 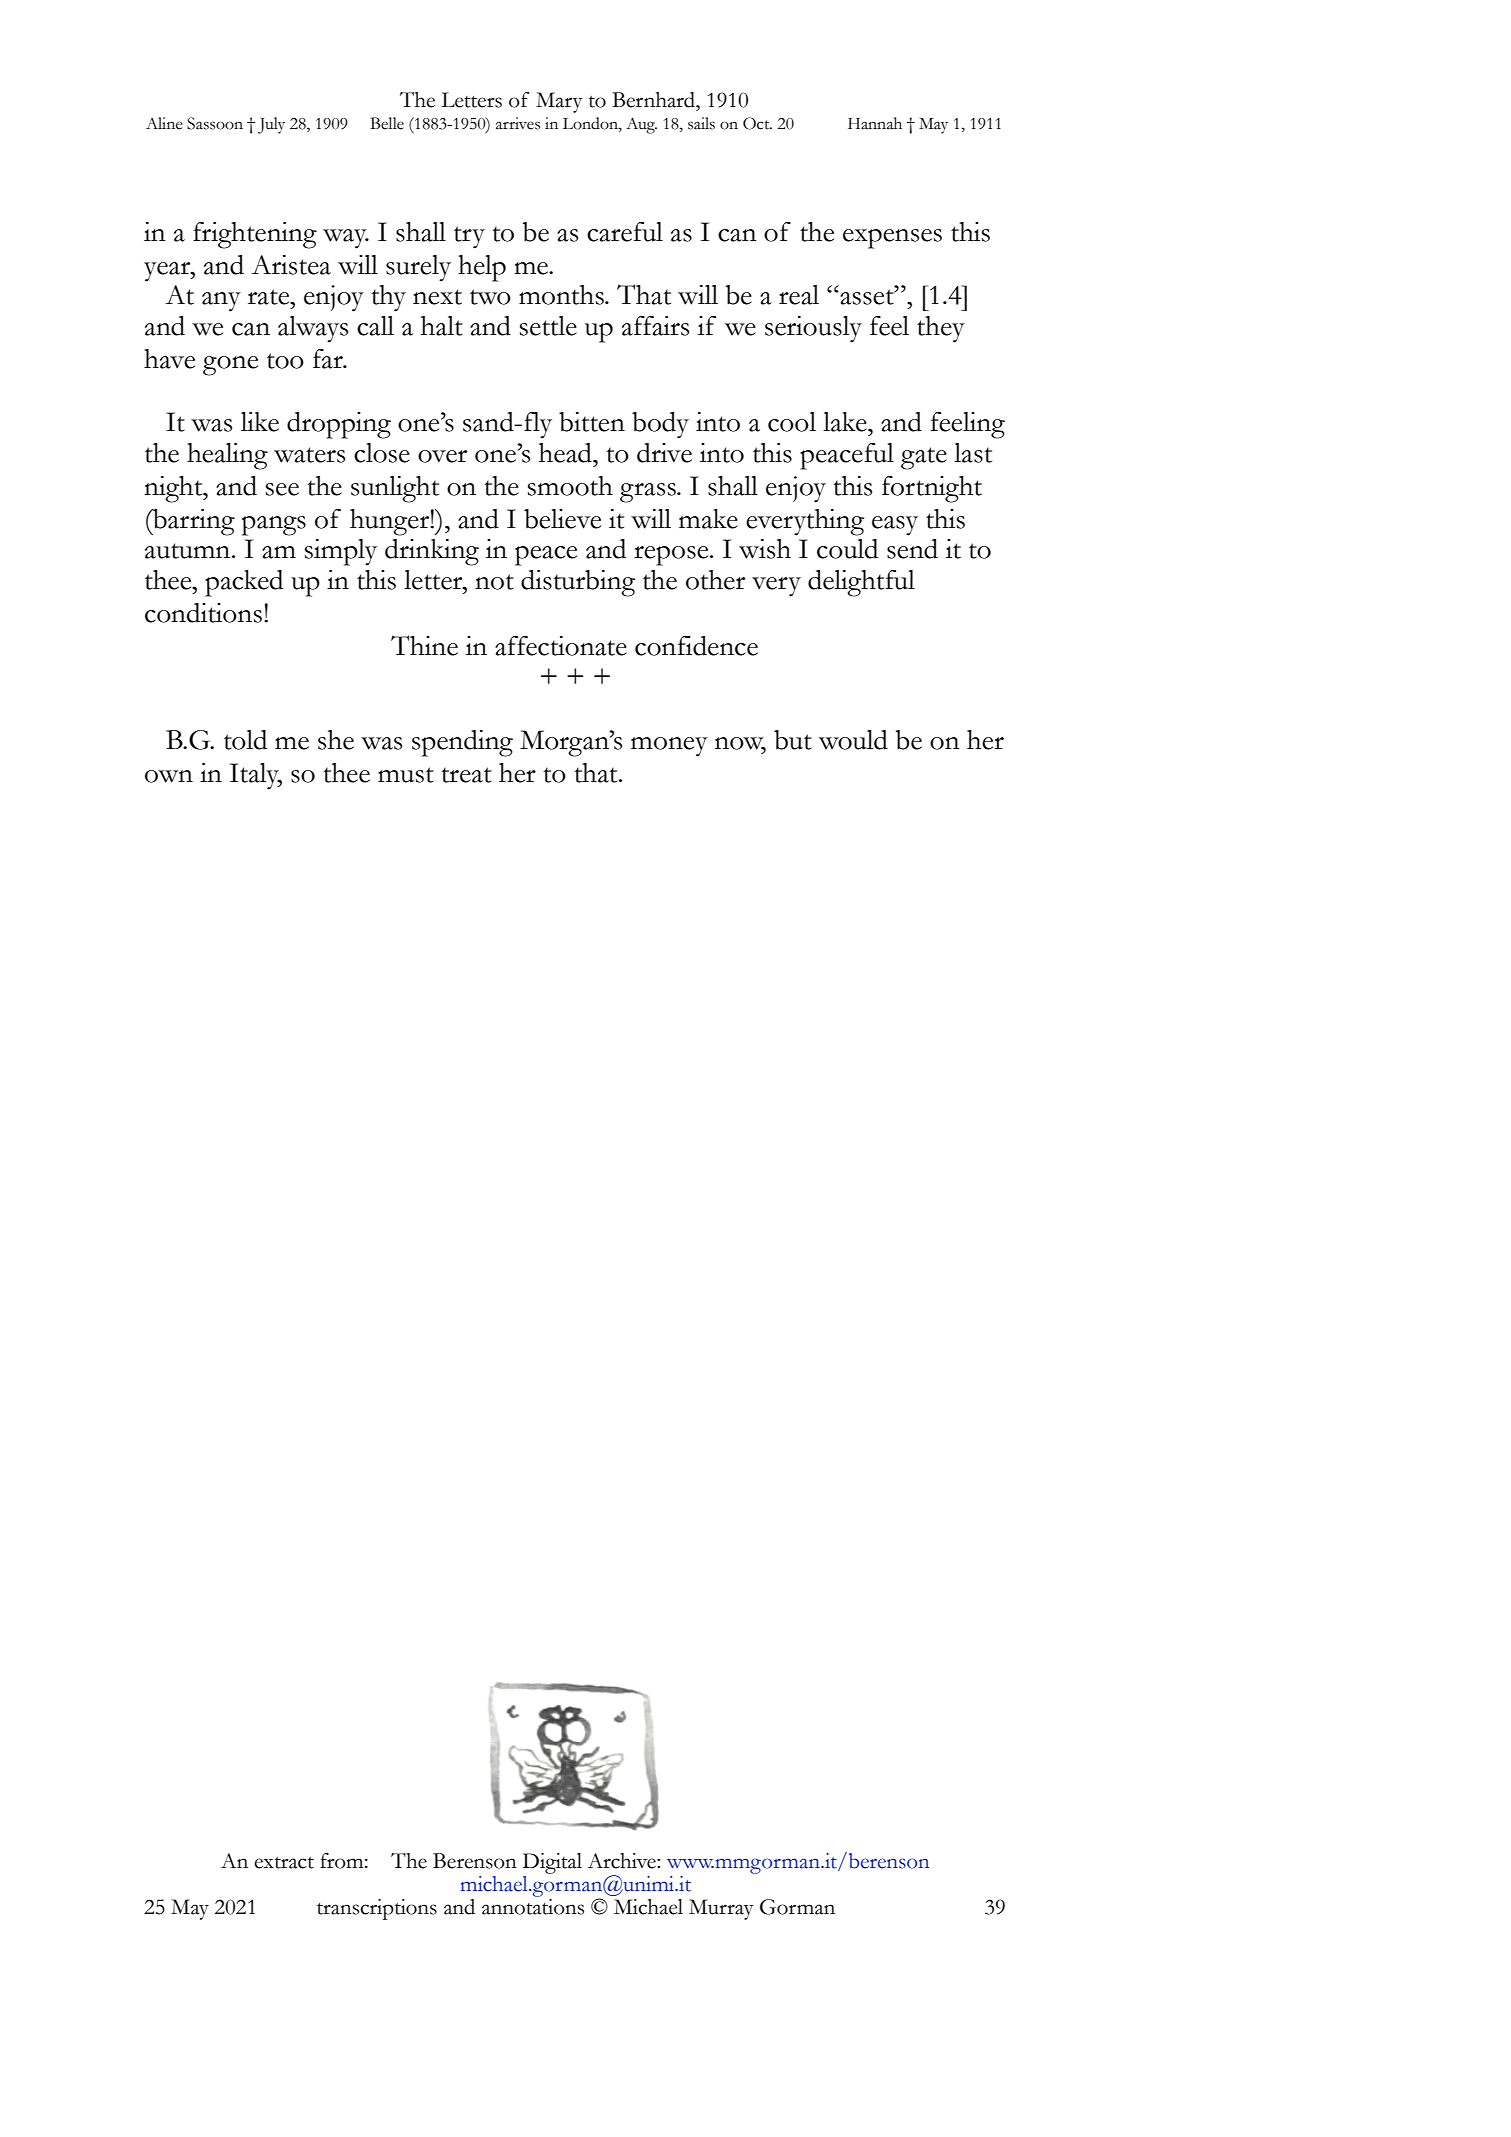 What do you see at coordinates (875, 123) in the screenshot?
I see `Hannah` at bounding box center [875, 123].
